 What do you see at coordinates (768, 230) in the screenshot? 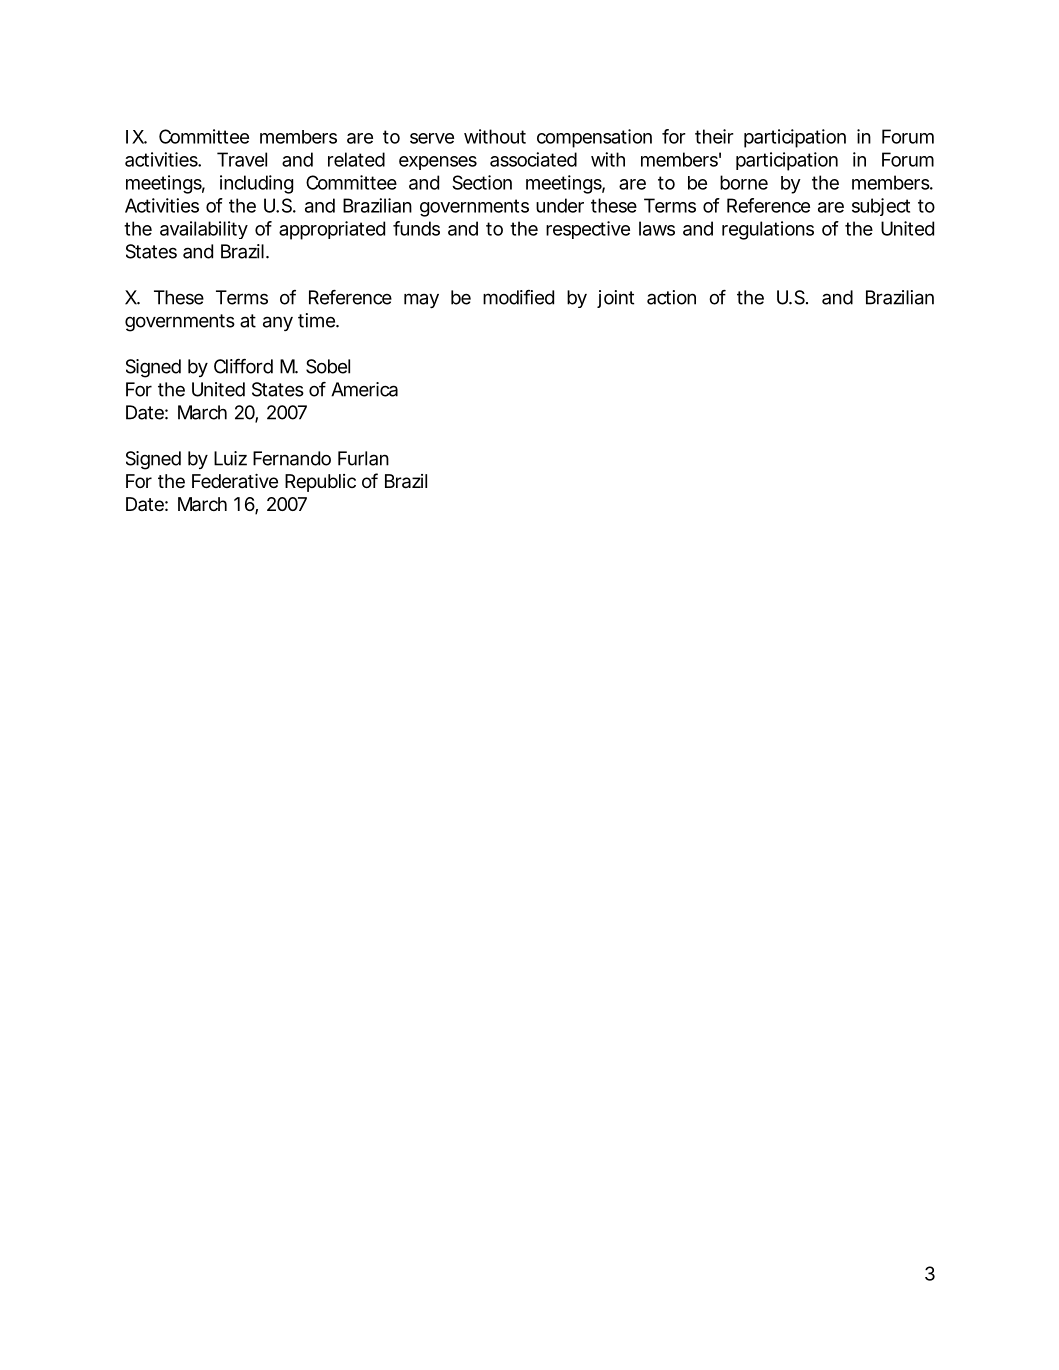
I see `regulations` at bounding box center [768, 230].
